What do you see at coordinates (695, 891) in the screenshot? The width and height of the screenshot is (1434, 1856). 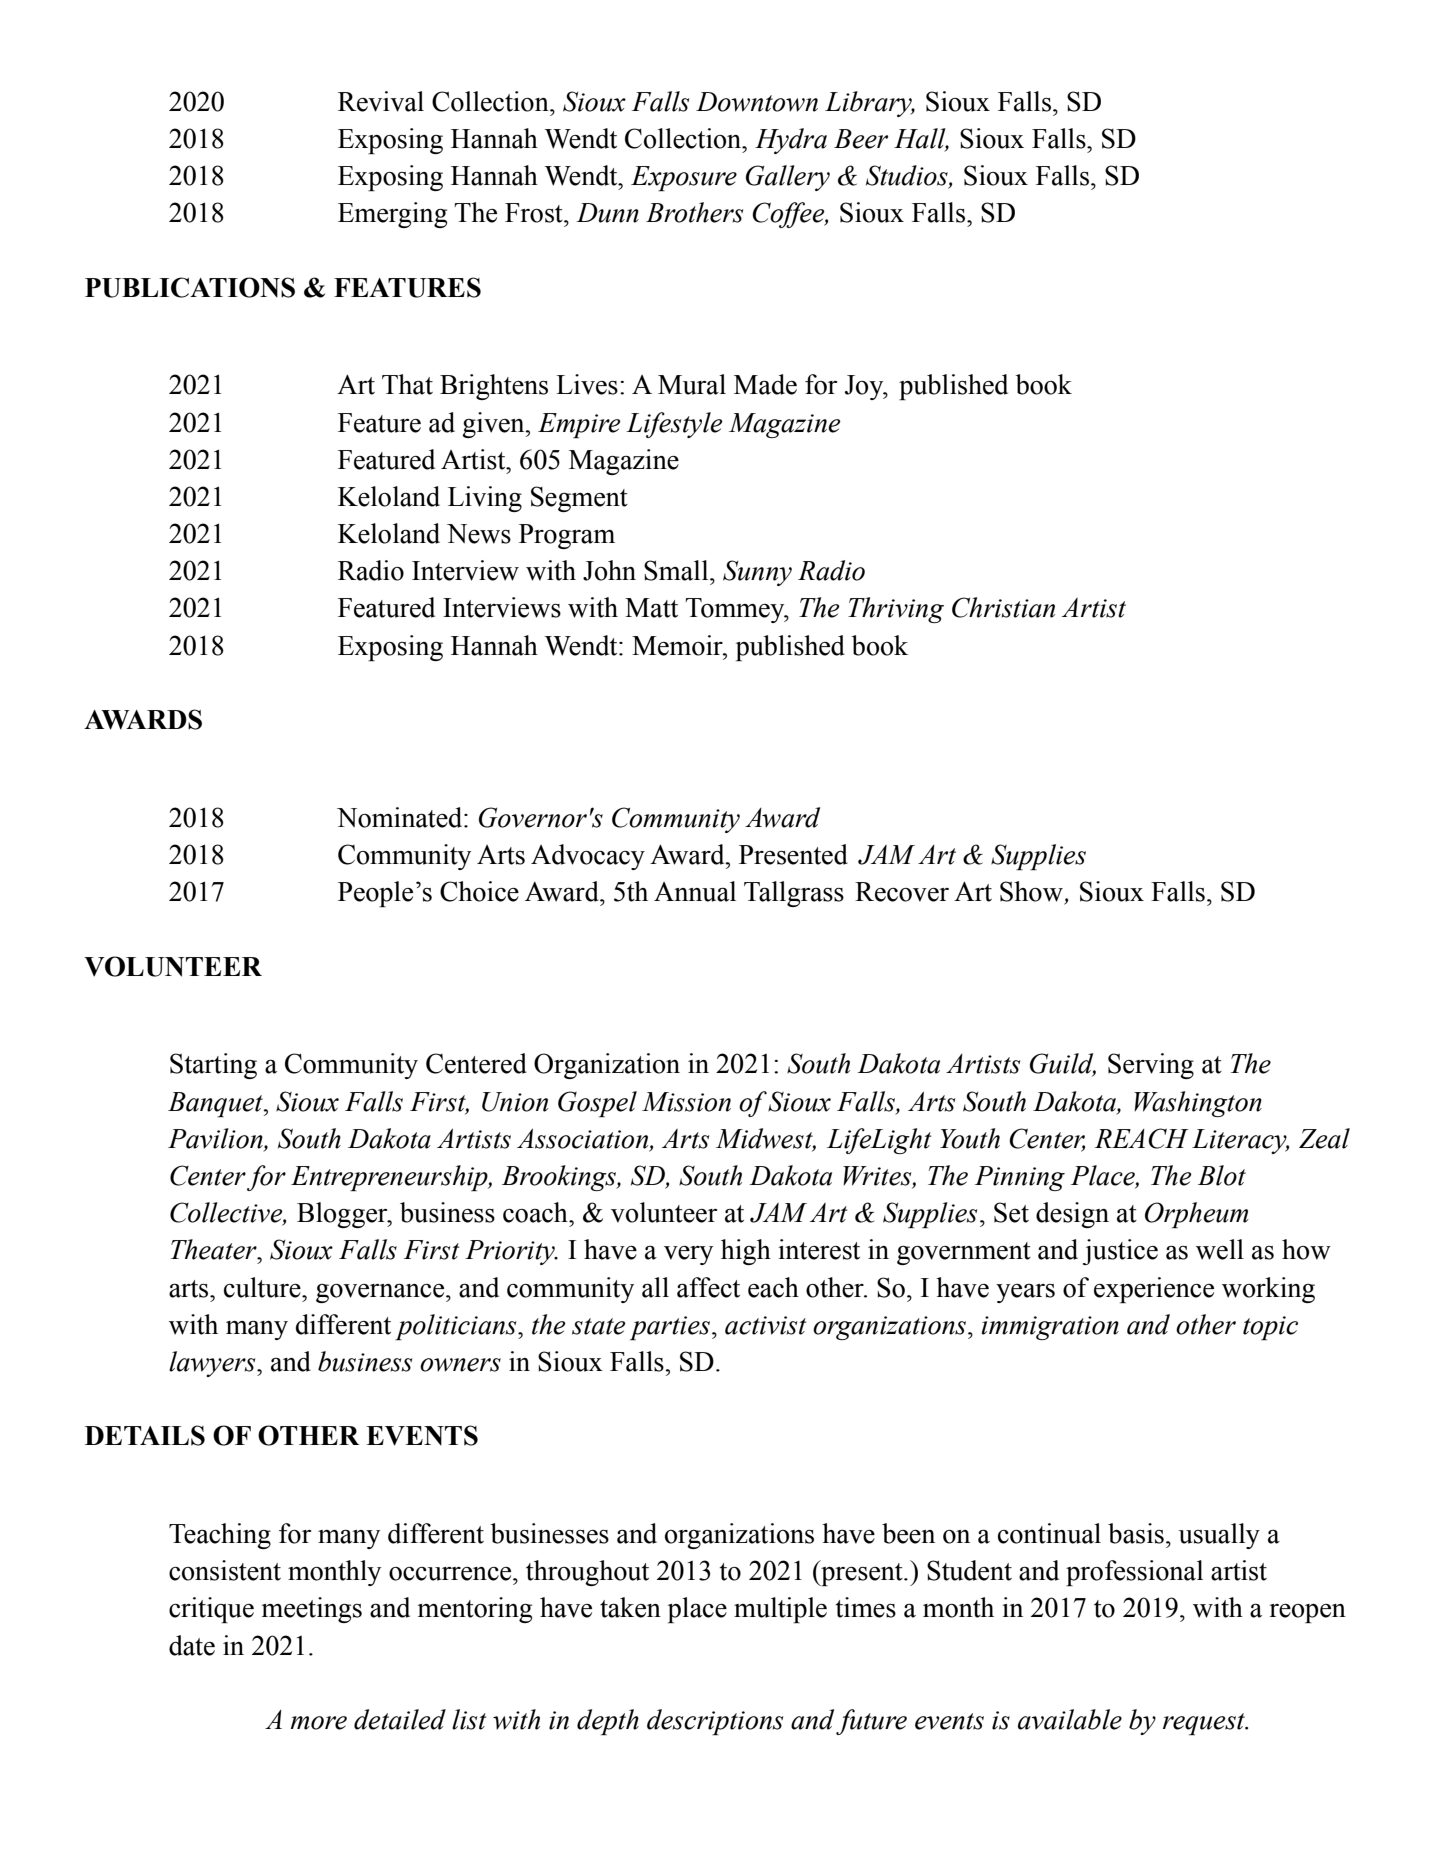 I see `Annual` at bounding box center [695, 891].
